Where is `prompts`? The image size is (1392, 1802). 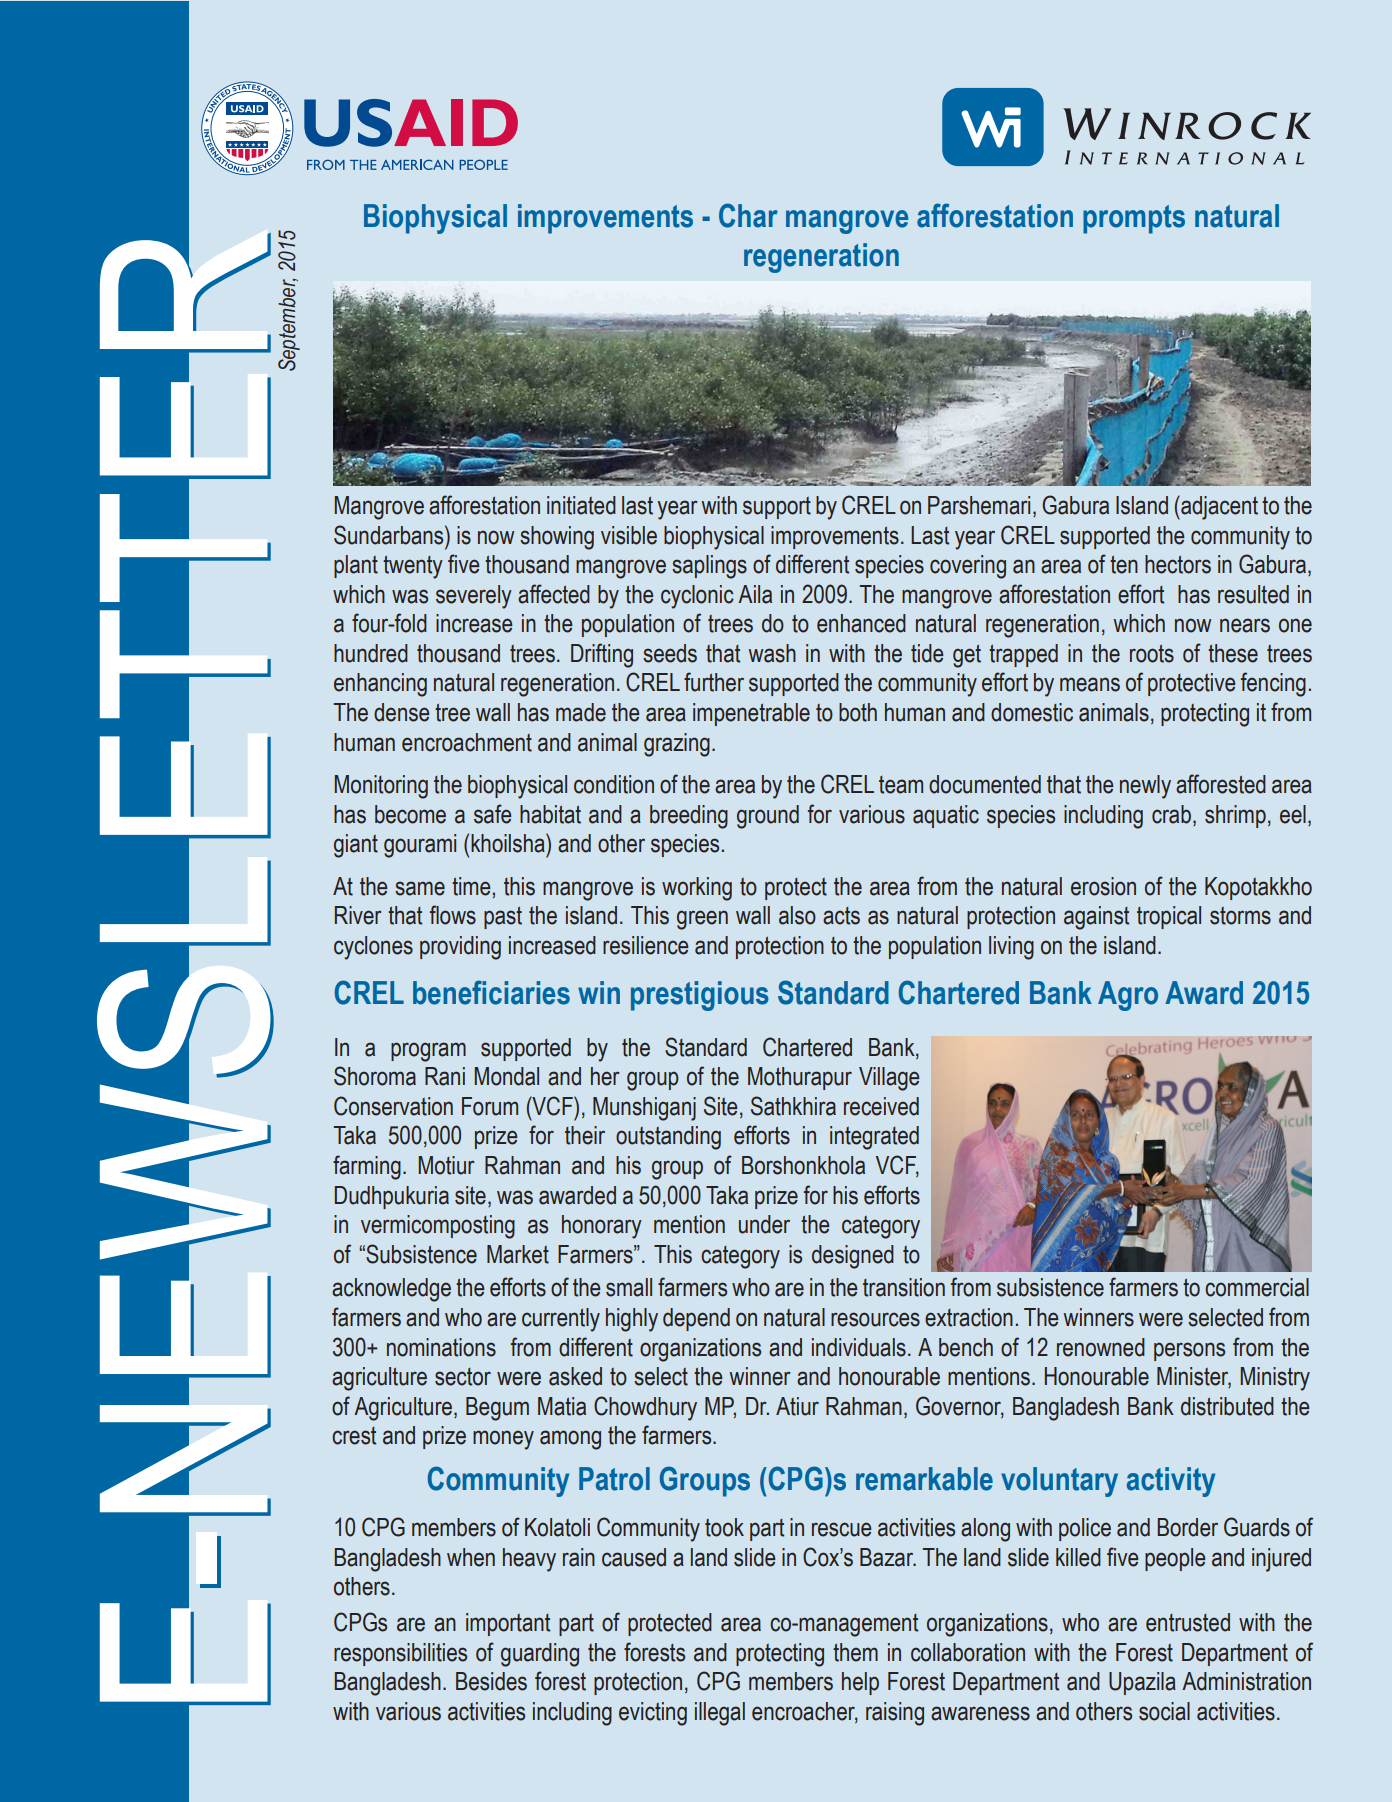
prompts is located at coordinates (1134, 219).
